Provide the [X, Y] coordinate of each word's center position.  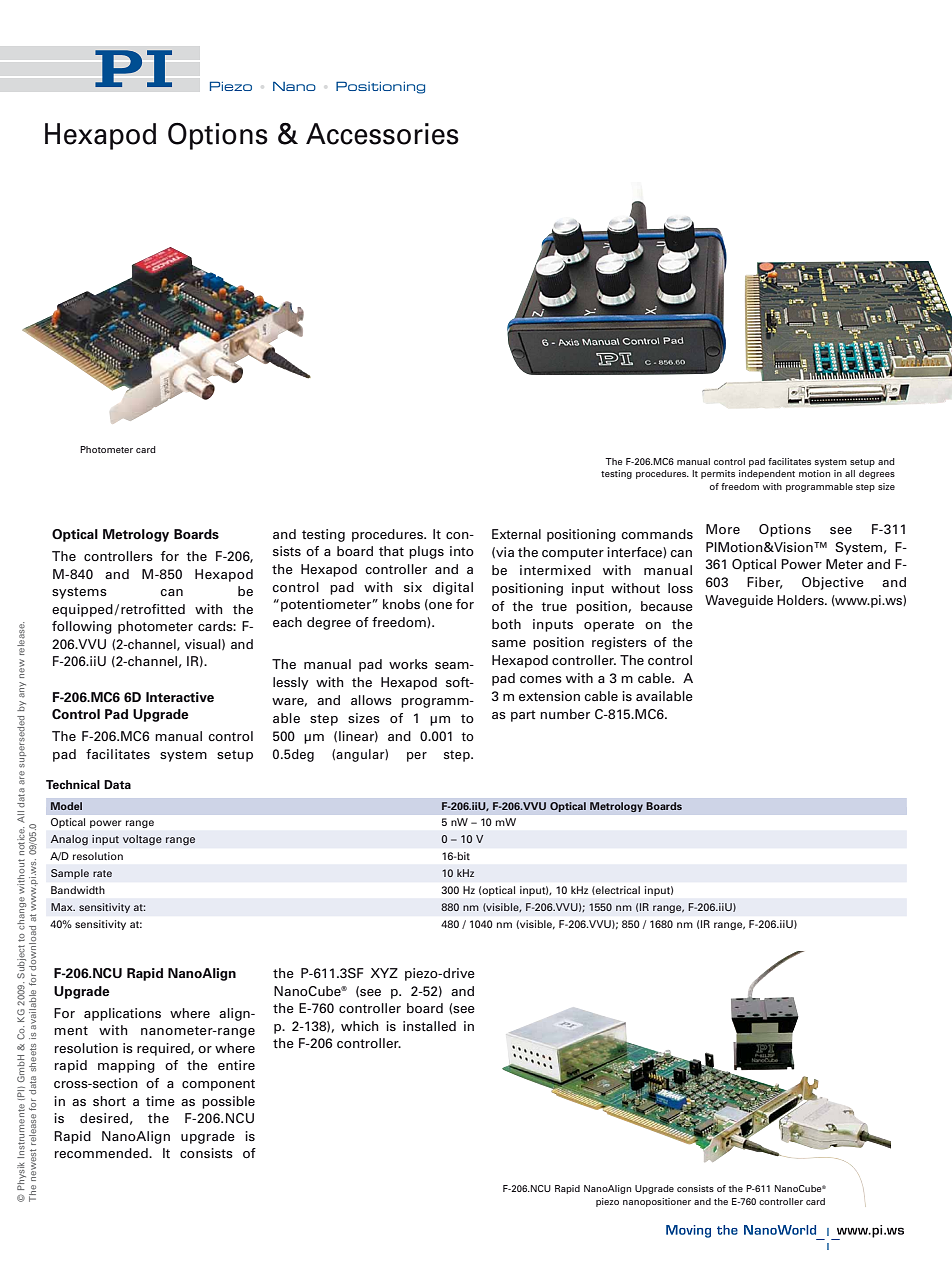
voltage [142, 840]
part [523, 716]
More [723, 529]
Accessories [382, 134]
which [360, 1026]
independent [767, 474]
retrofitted [153, 609]
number [565, 714]
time [160, 1101]
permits [718, 474]
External [516, 534]
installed [429, 1026]
